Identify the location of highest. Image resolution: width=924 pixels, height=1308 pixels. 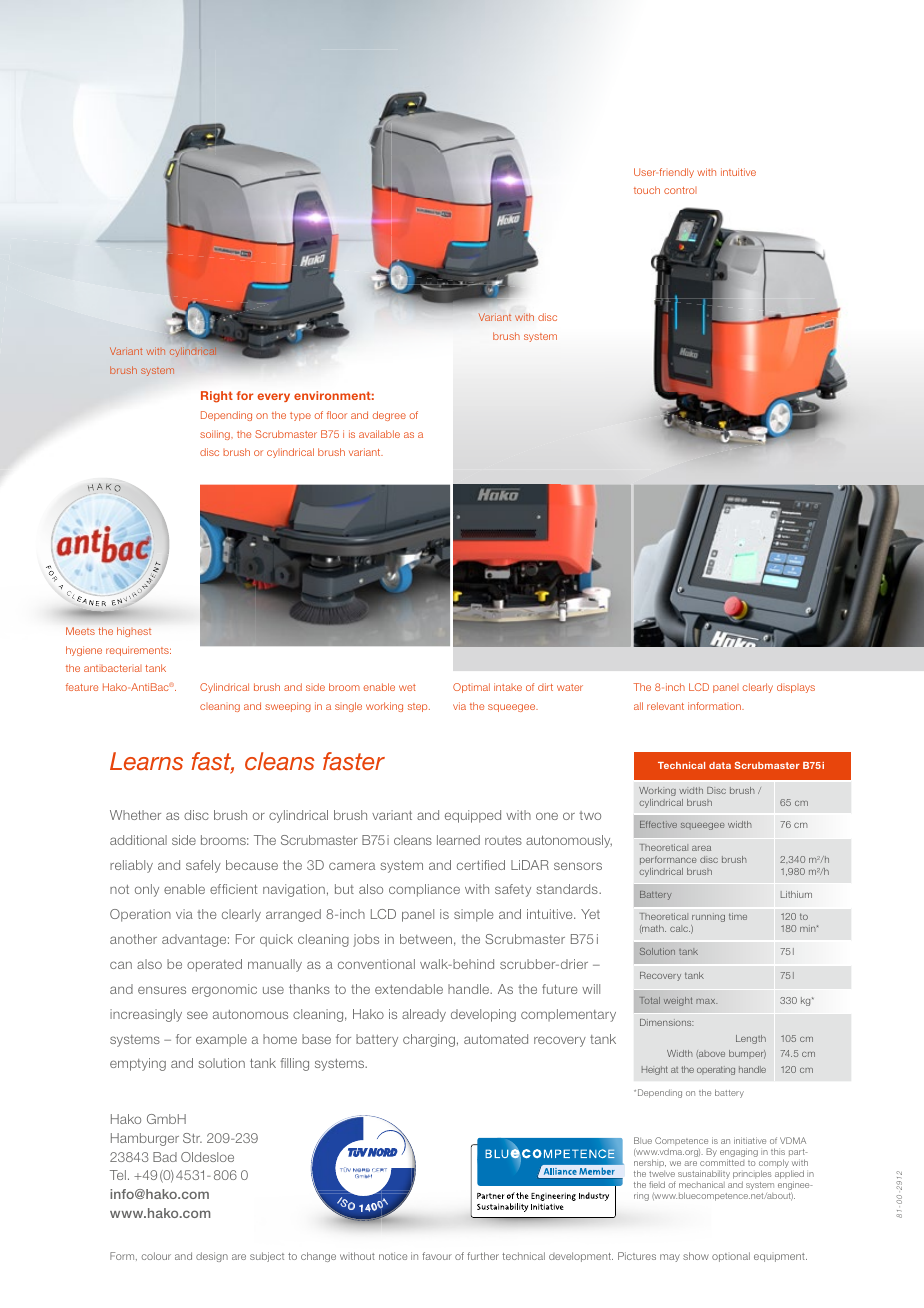
(134, 632).
